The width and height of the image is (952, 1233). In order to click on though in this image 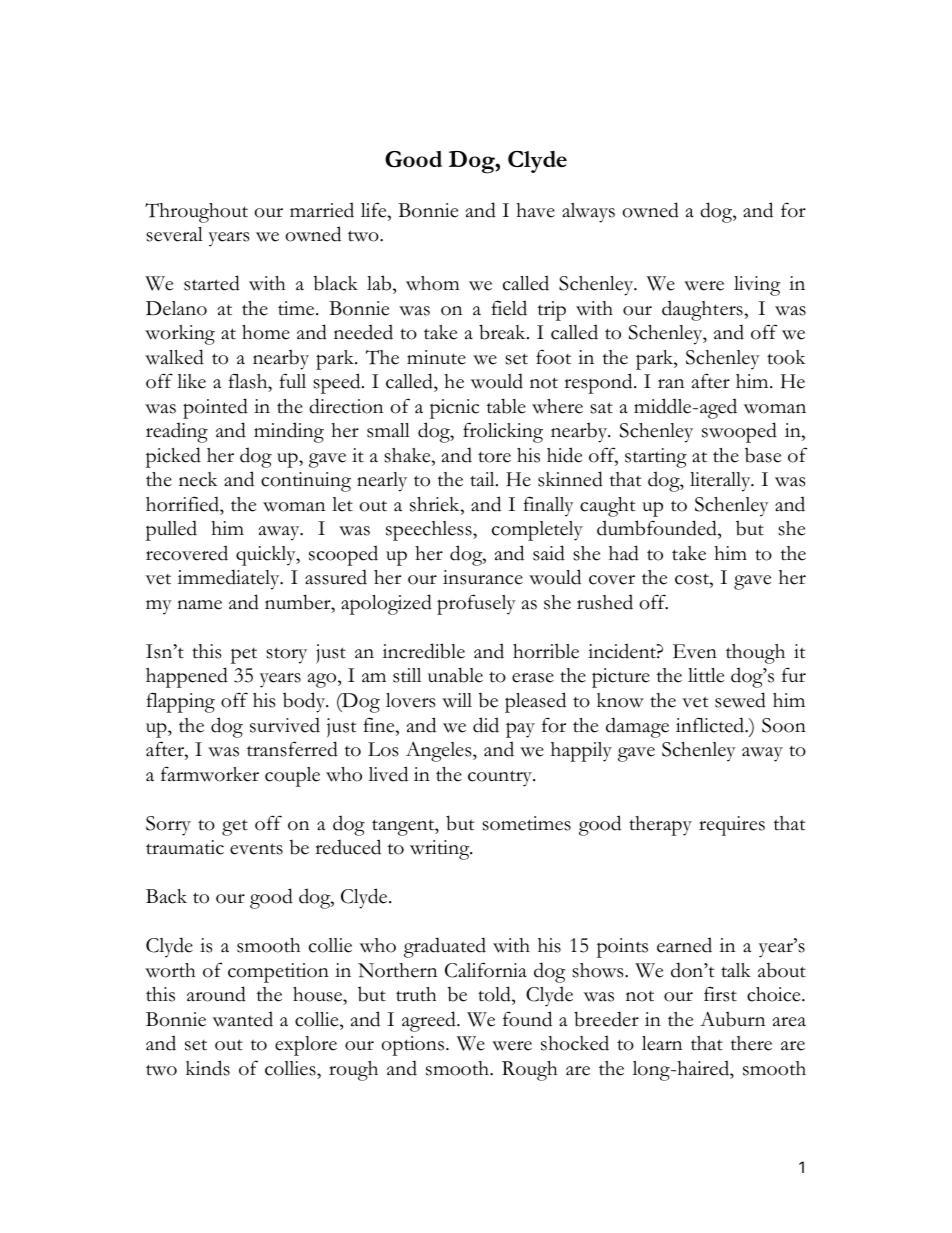, I will do `click(755, 654)`.
